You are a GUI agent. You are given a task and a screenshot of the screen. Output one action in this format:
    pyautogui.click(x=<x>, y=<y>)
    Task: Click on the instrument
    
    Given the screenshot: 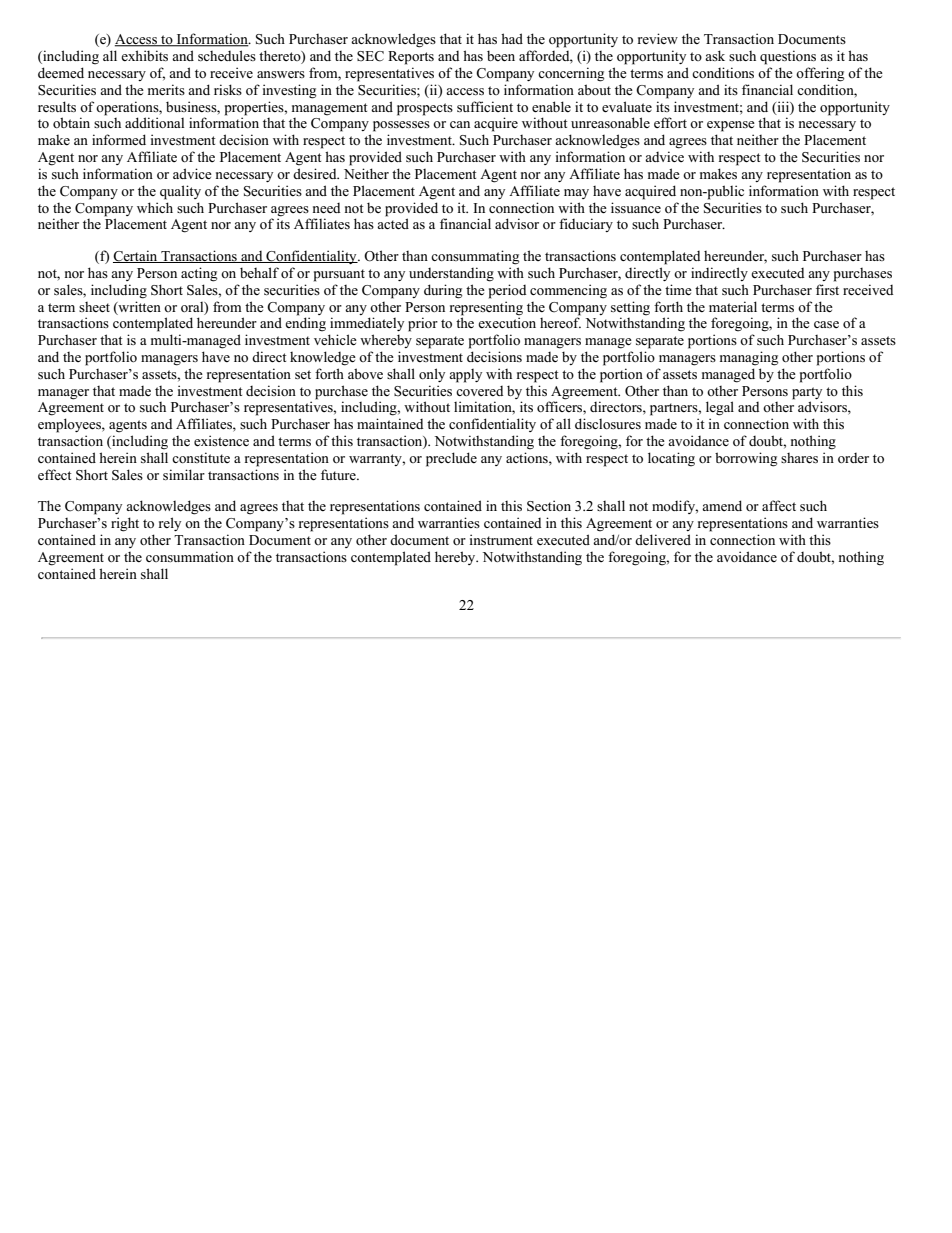 What is the action you would take?
    pyautogui.click(x=501, y=539)
